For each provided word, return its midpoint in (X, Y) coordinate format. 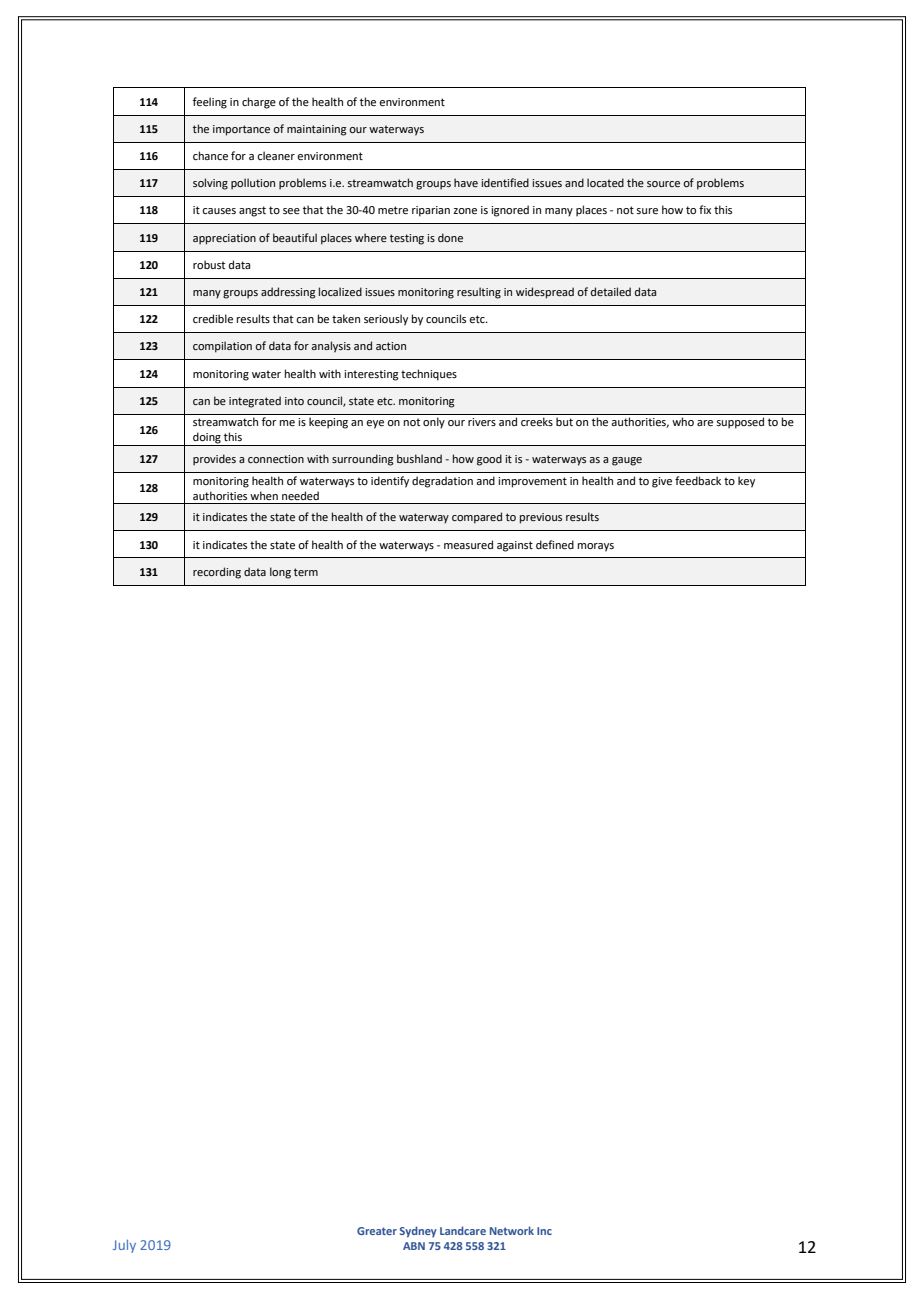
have (466, 182)
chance (210, 155)
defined (555, 544)
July (124, 1246)
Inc (544, 1231)
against (515, 546)
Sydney (418, 1232)
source (663, 184)
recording (217, 573)
